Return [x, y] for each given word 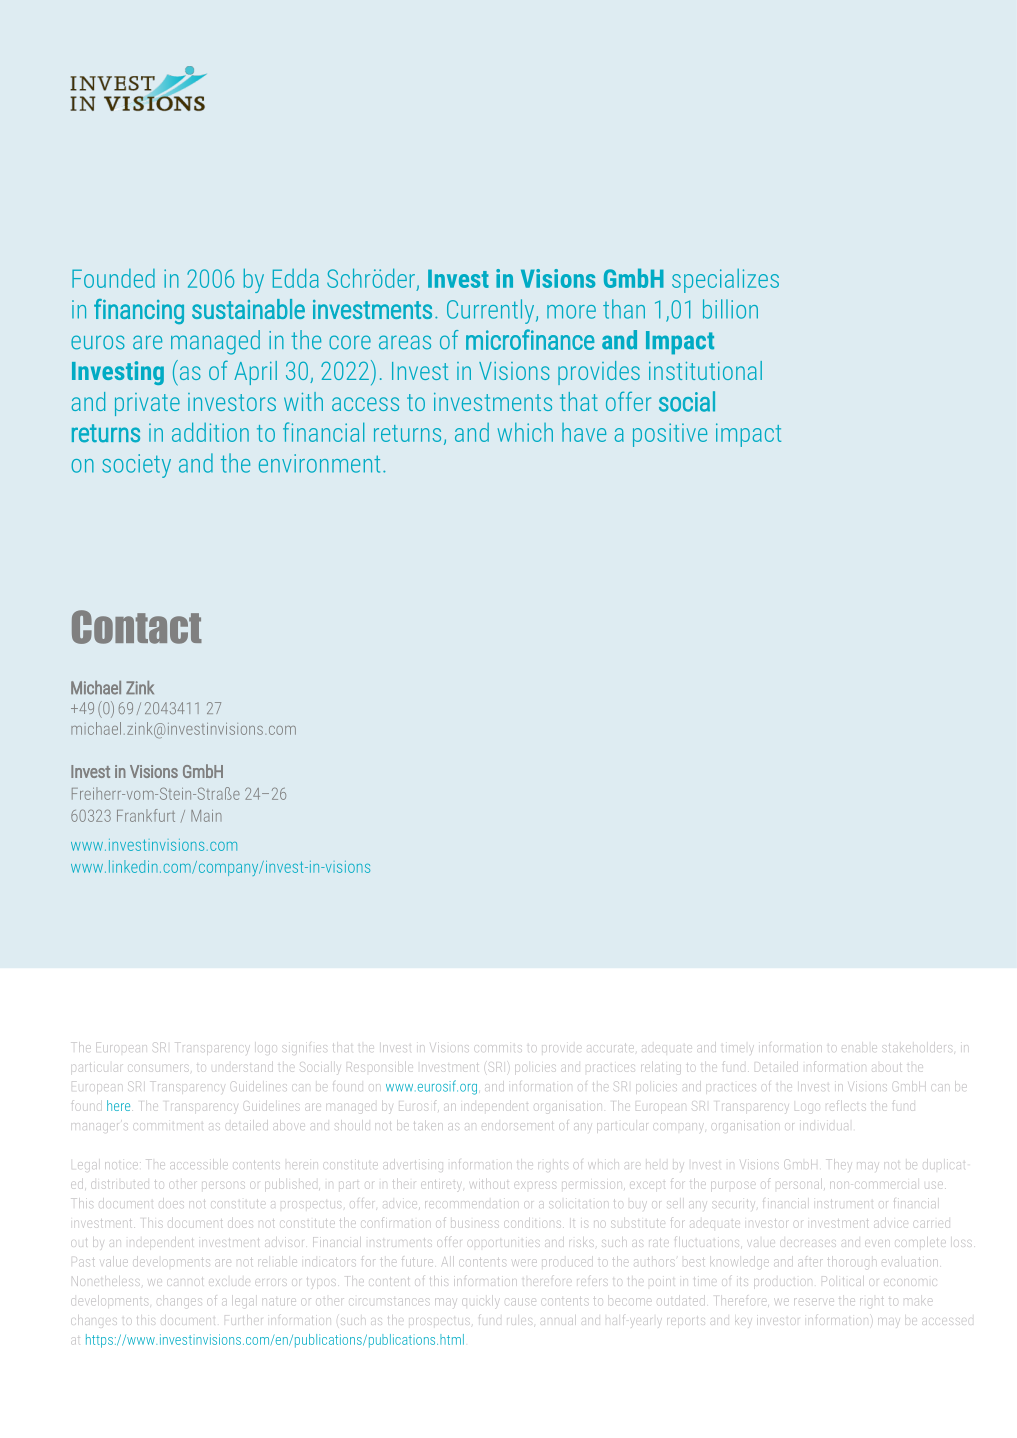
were [525, 1262]
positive [670, 435]
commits [498, 1047]
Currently [492, 311]
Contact [137, 627]
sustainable [248, 309]
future [417, 1262]
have [584, 432]
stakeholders [917, 1048]
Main [206, 816]
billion [730, 309]
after [811, 1261]
